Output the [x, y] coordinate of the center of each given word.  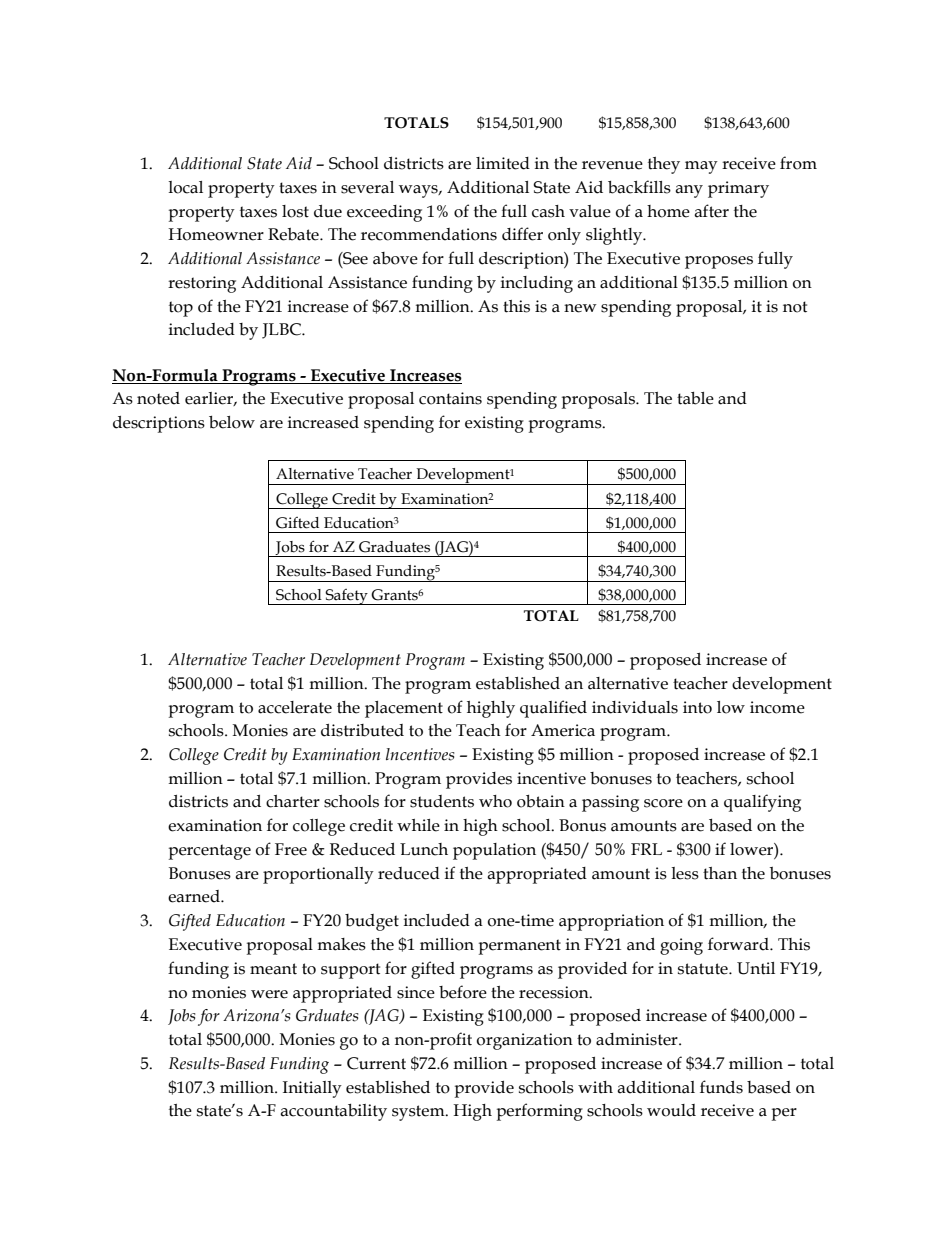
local [185, 187]
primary [738, 189]
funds [721, 1087]
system [419, 1113]
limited [503, 163]
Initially [312, 1089]
